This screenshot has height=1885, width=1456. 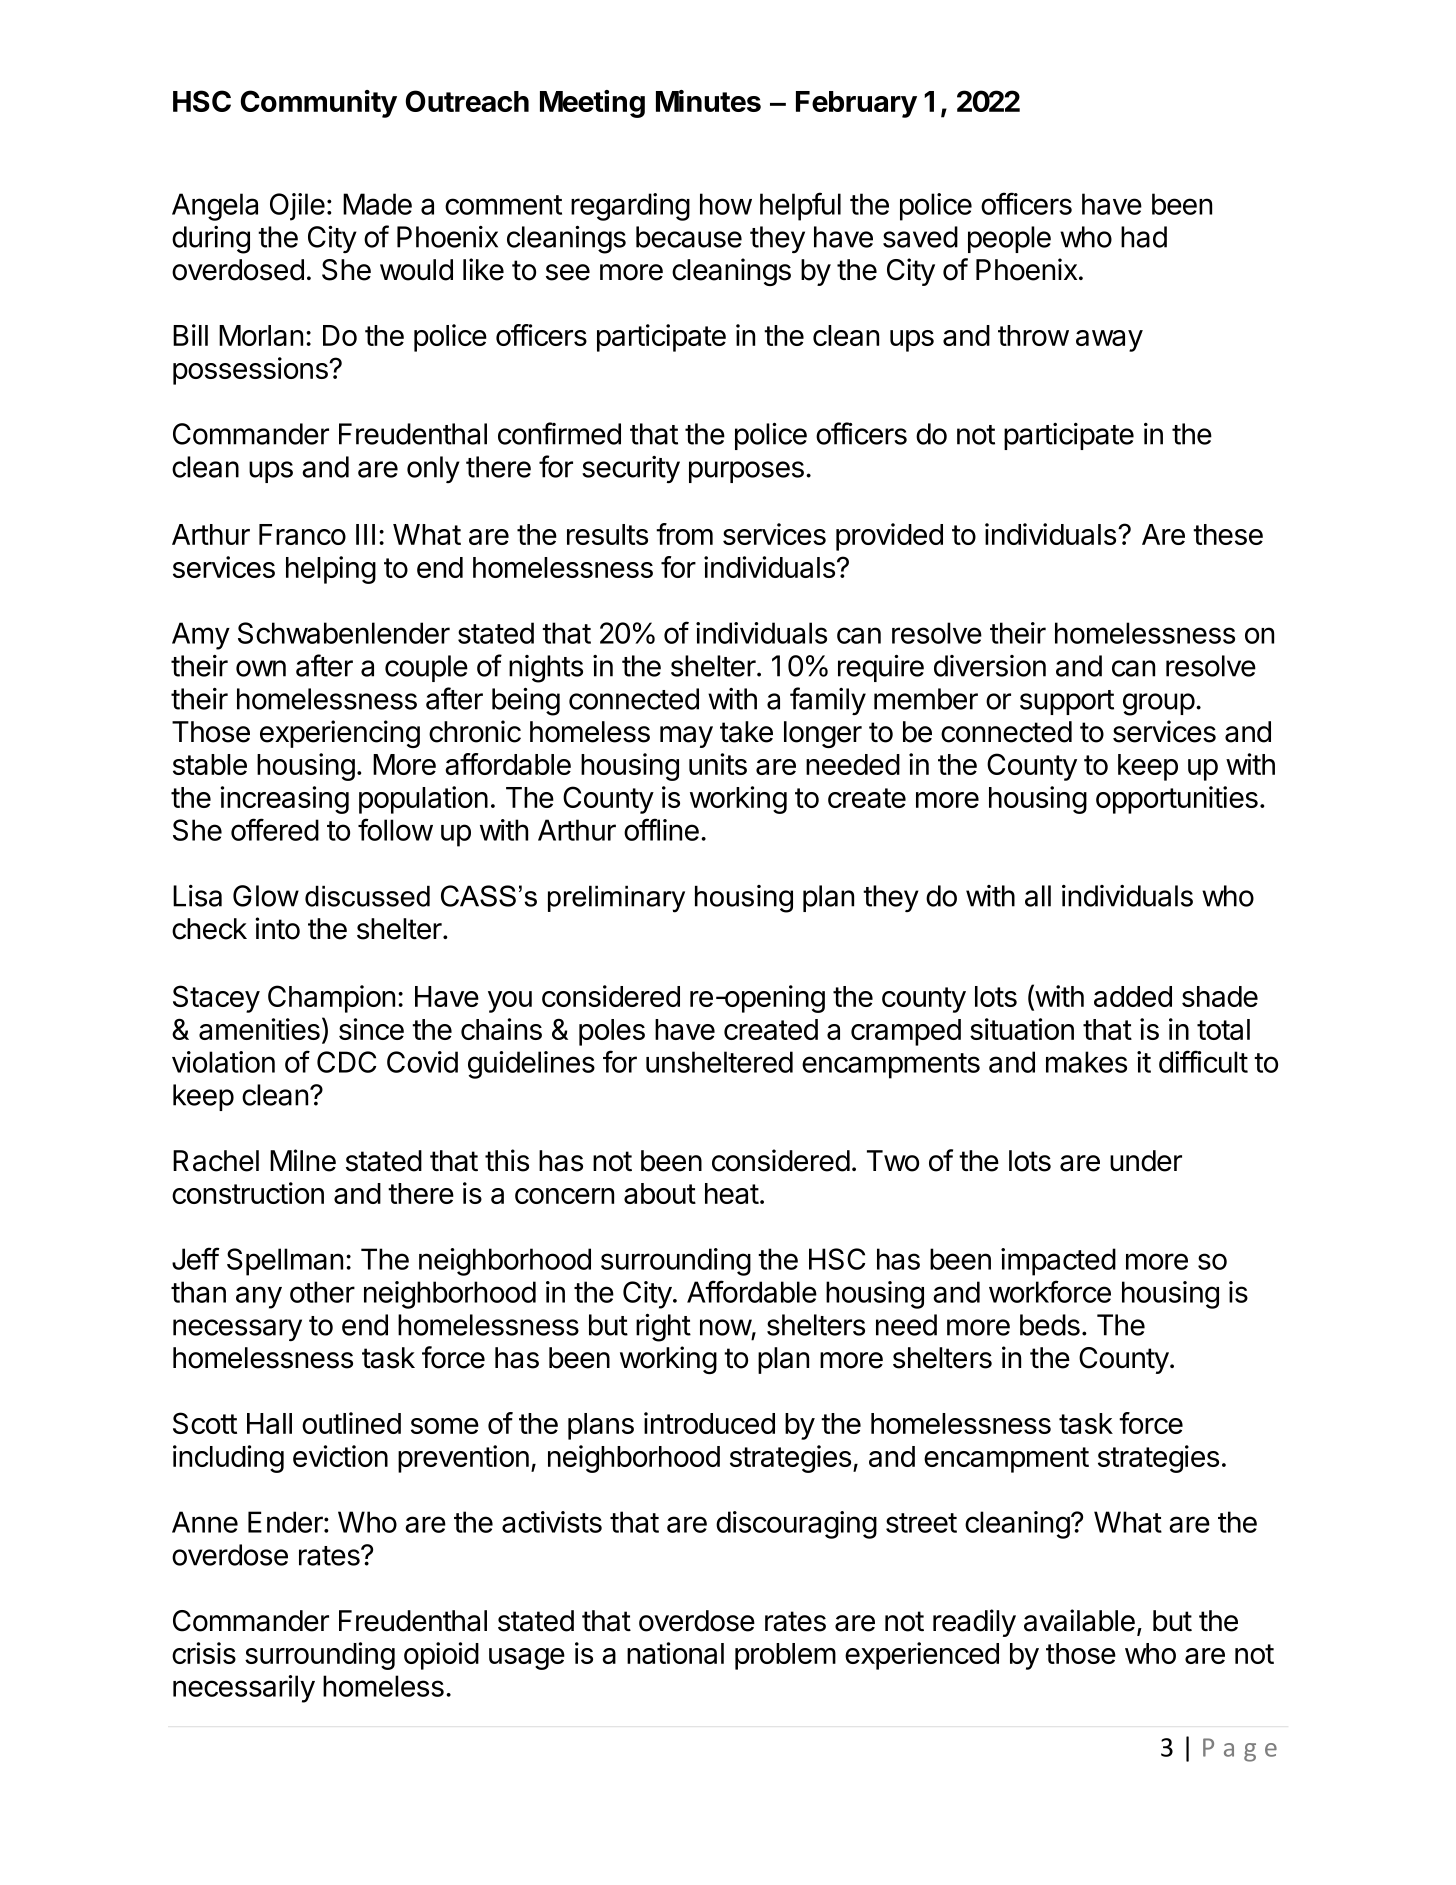 What do you see at coordinates (1067, 702) in the screenshot?
I see `support` at bounding box center [1067, 702].
